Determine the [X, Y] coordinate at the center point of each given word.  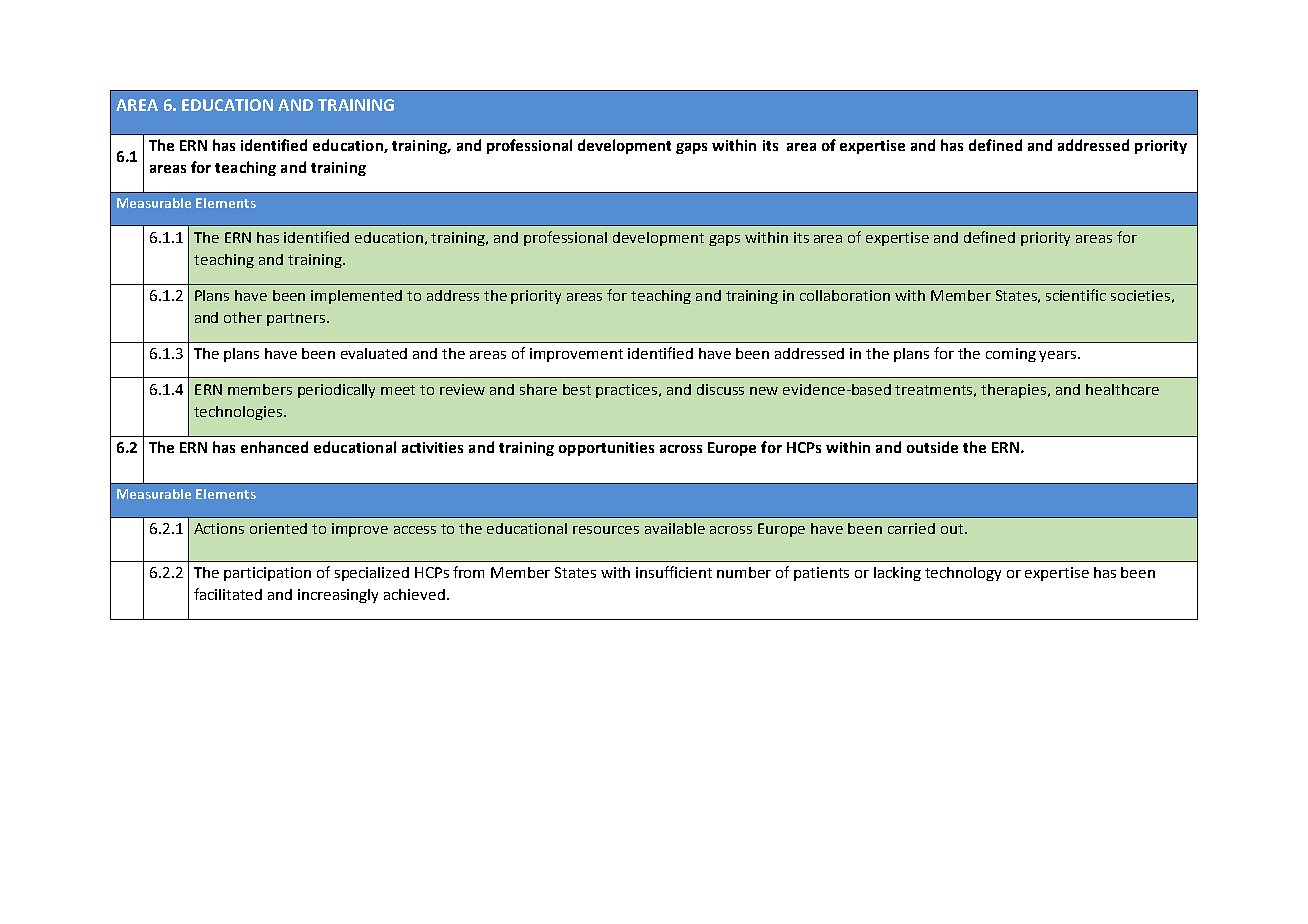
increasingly [338, 596]
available [675, 528]
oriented [278, 528]
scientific [1076, 295]
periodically [336, 391]
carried [911, 528]
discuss [720, 389]
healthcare [1122, 389]
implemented [356, 297]
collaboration [845, 295]
